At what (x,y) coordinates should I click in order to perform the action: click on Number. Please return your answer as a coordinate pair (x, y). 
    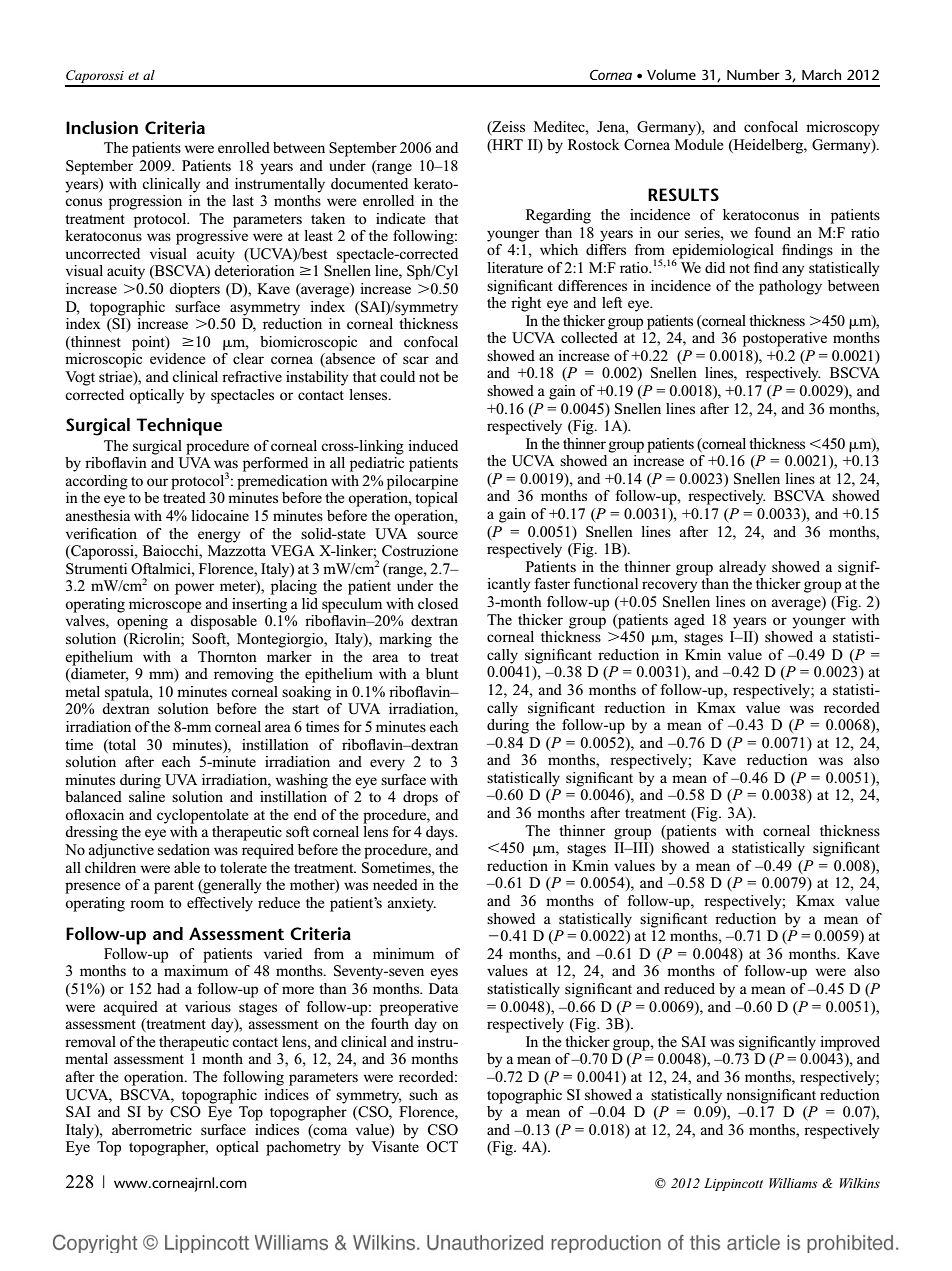
    Looking at the image, I should click on (753, 74).
